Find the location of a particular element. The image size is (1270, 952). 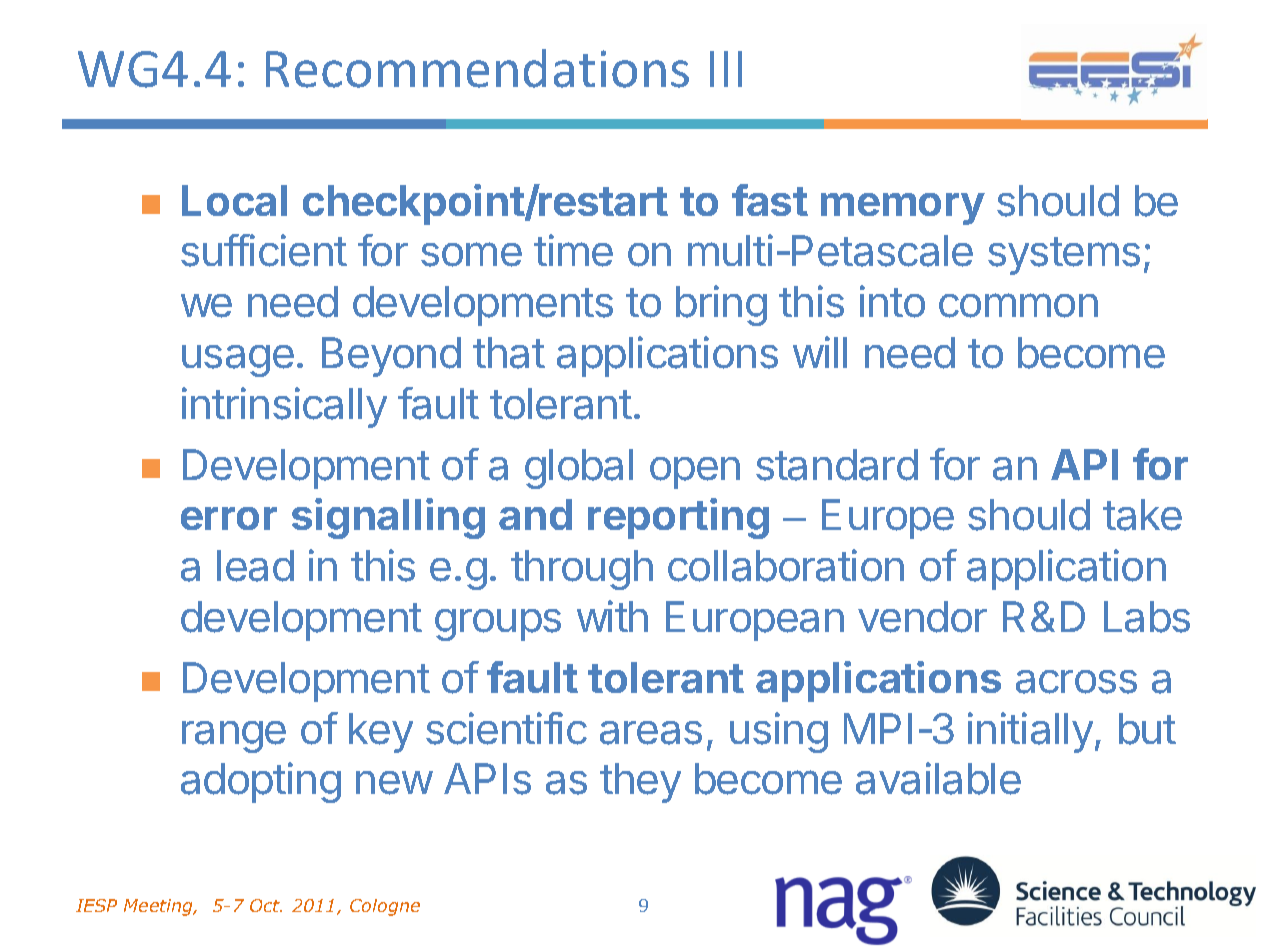

open is located at coordinates (695, 473).
